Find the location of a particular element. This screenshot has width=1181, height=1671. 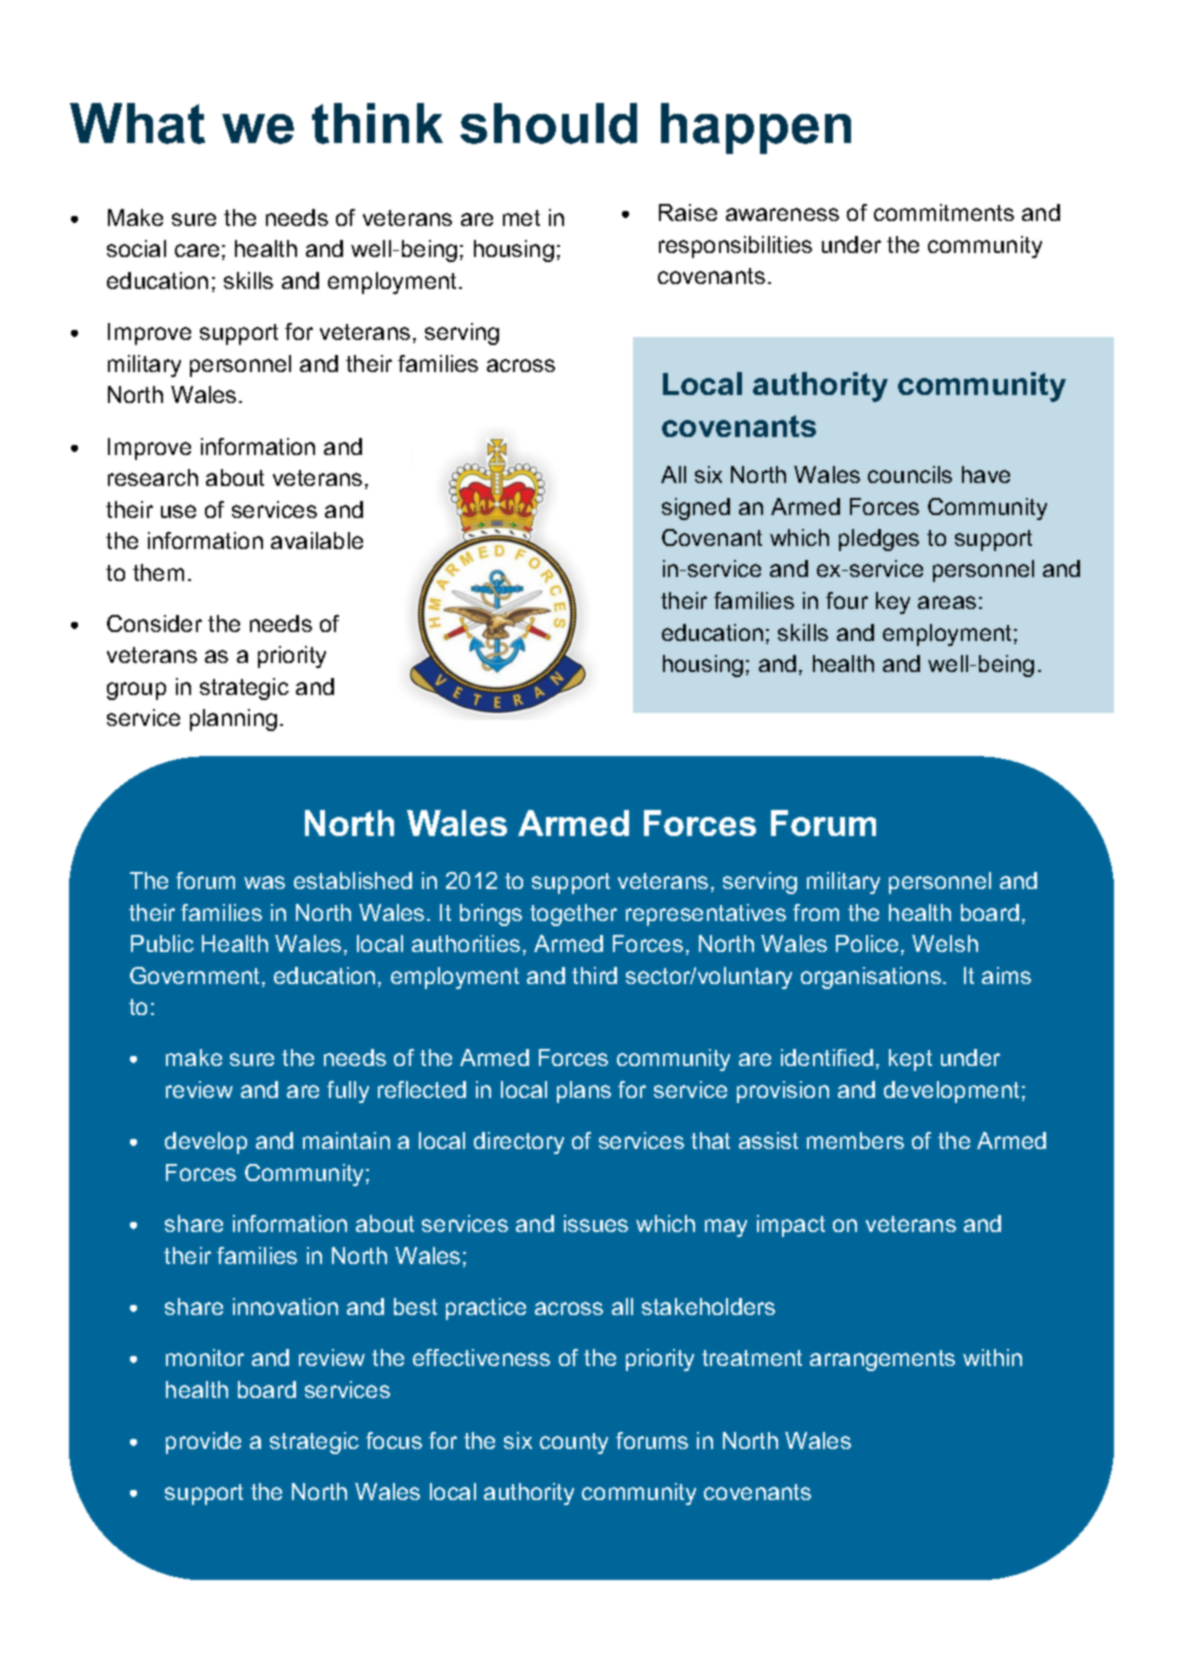

county is located at coordinates (574, 1443).
